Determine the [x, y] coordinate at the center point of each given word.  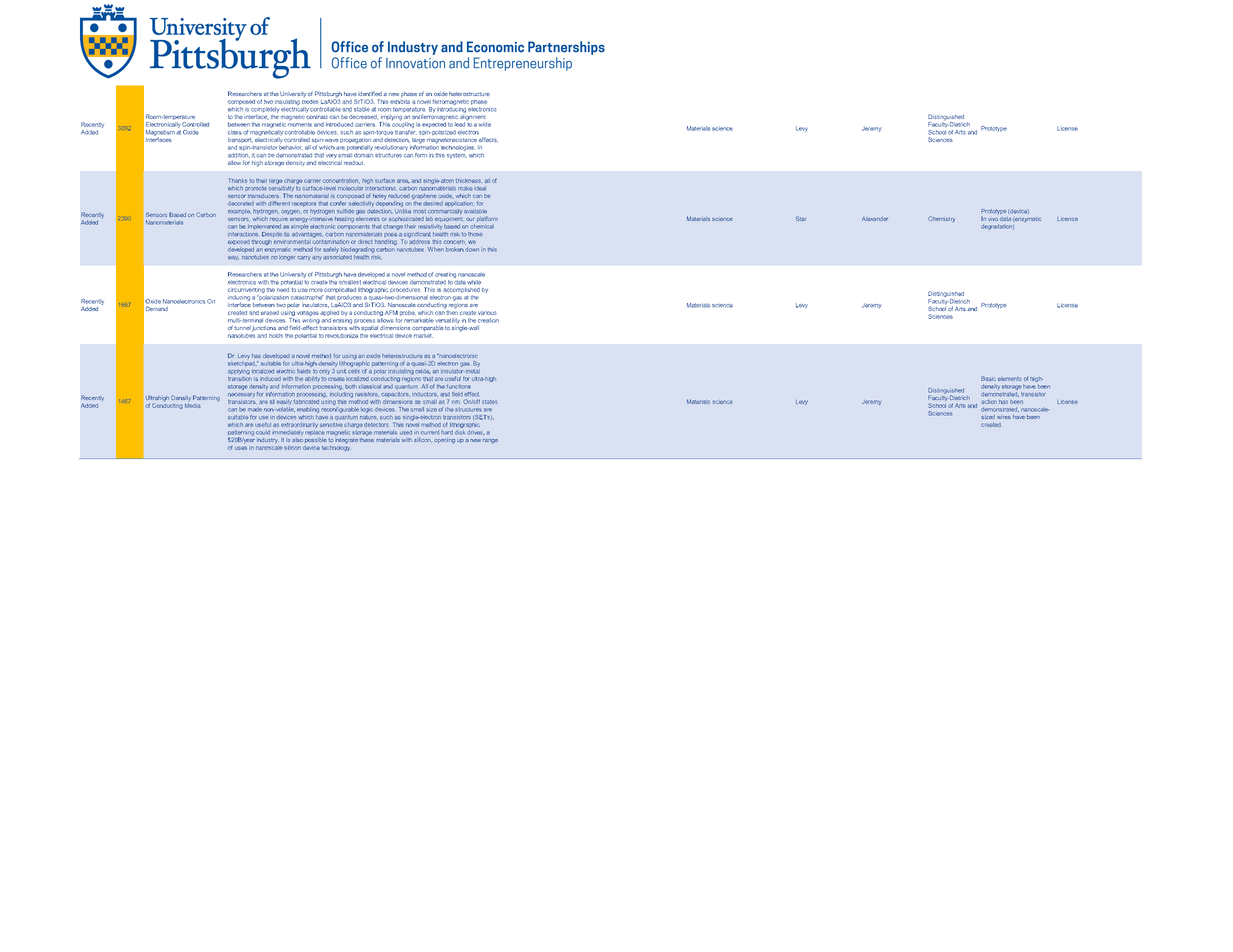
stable [362, 109]
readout [353, 163]
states [489, 402]
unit [341, 371]
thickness [469, 181]
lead [460, 124]
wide [485, 124]
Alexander [875, 219]
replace [316, 432]
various [487, 313]
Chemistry [941, 219]
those [475, 234]
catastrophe [307, 297]
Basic [988, 378]
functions [459, 386]
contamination [330, 240]
